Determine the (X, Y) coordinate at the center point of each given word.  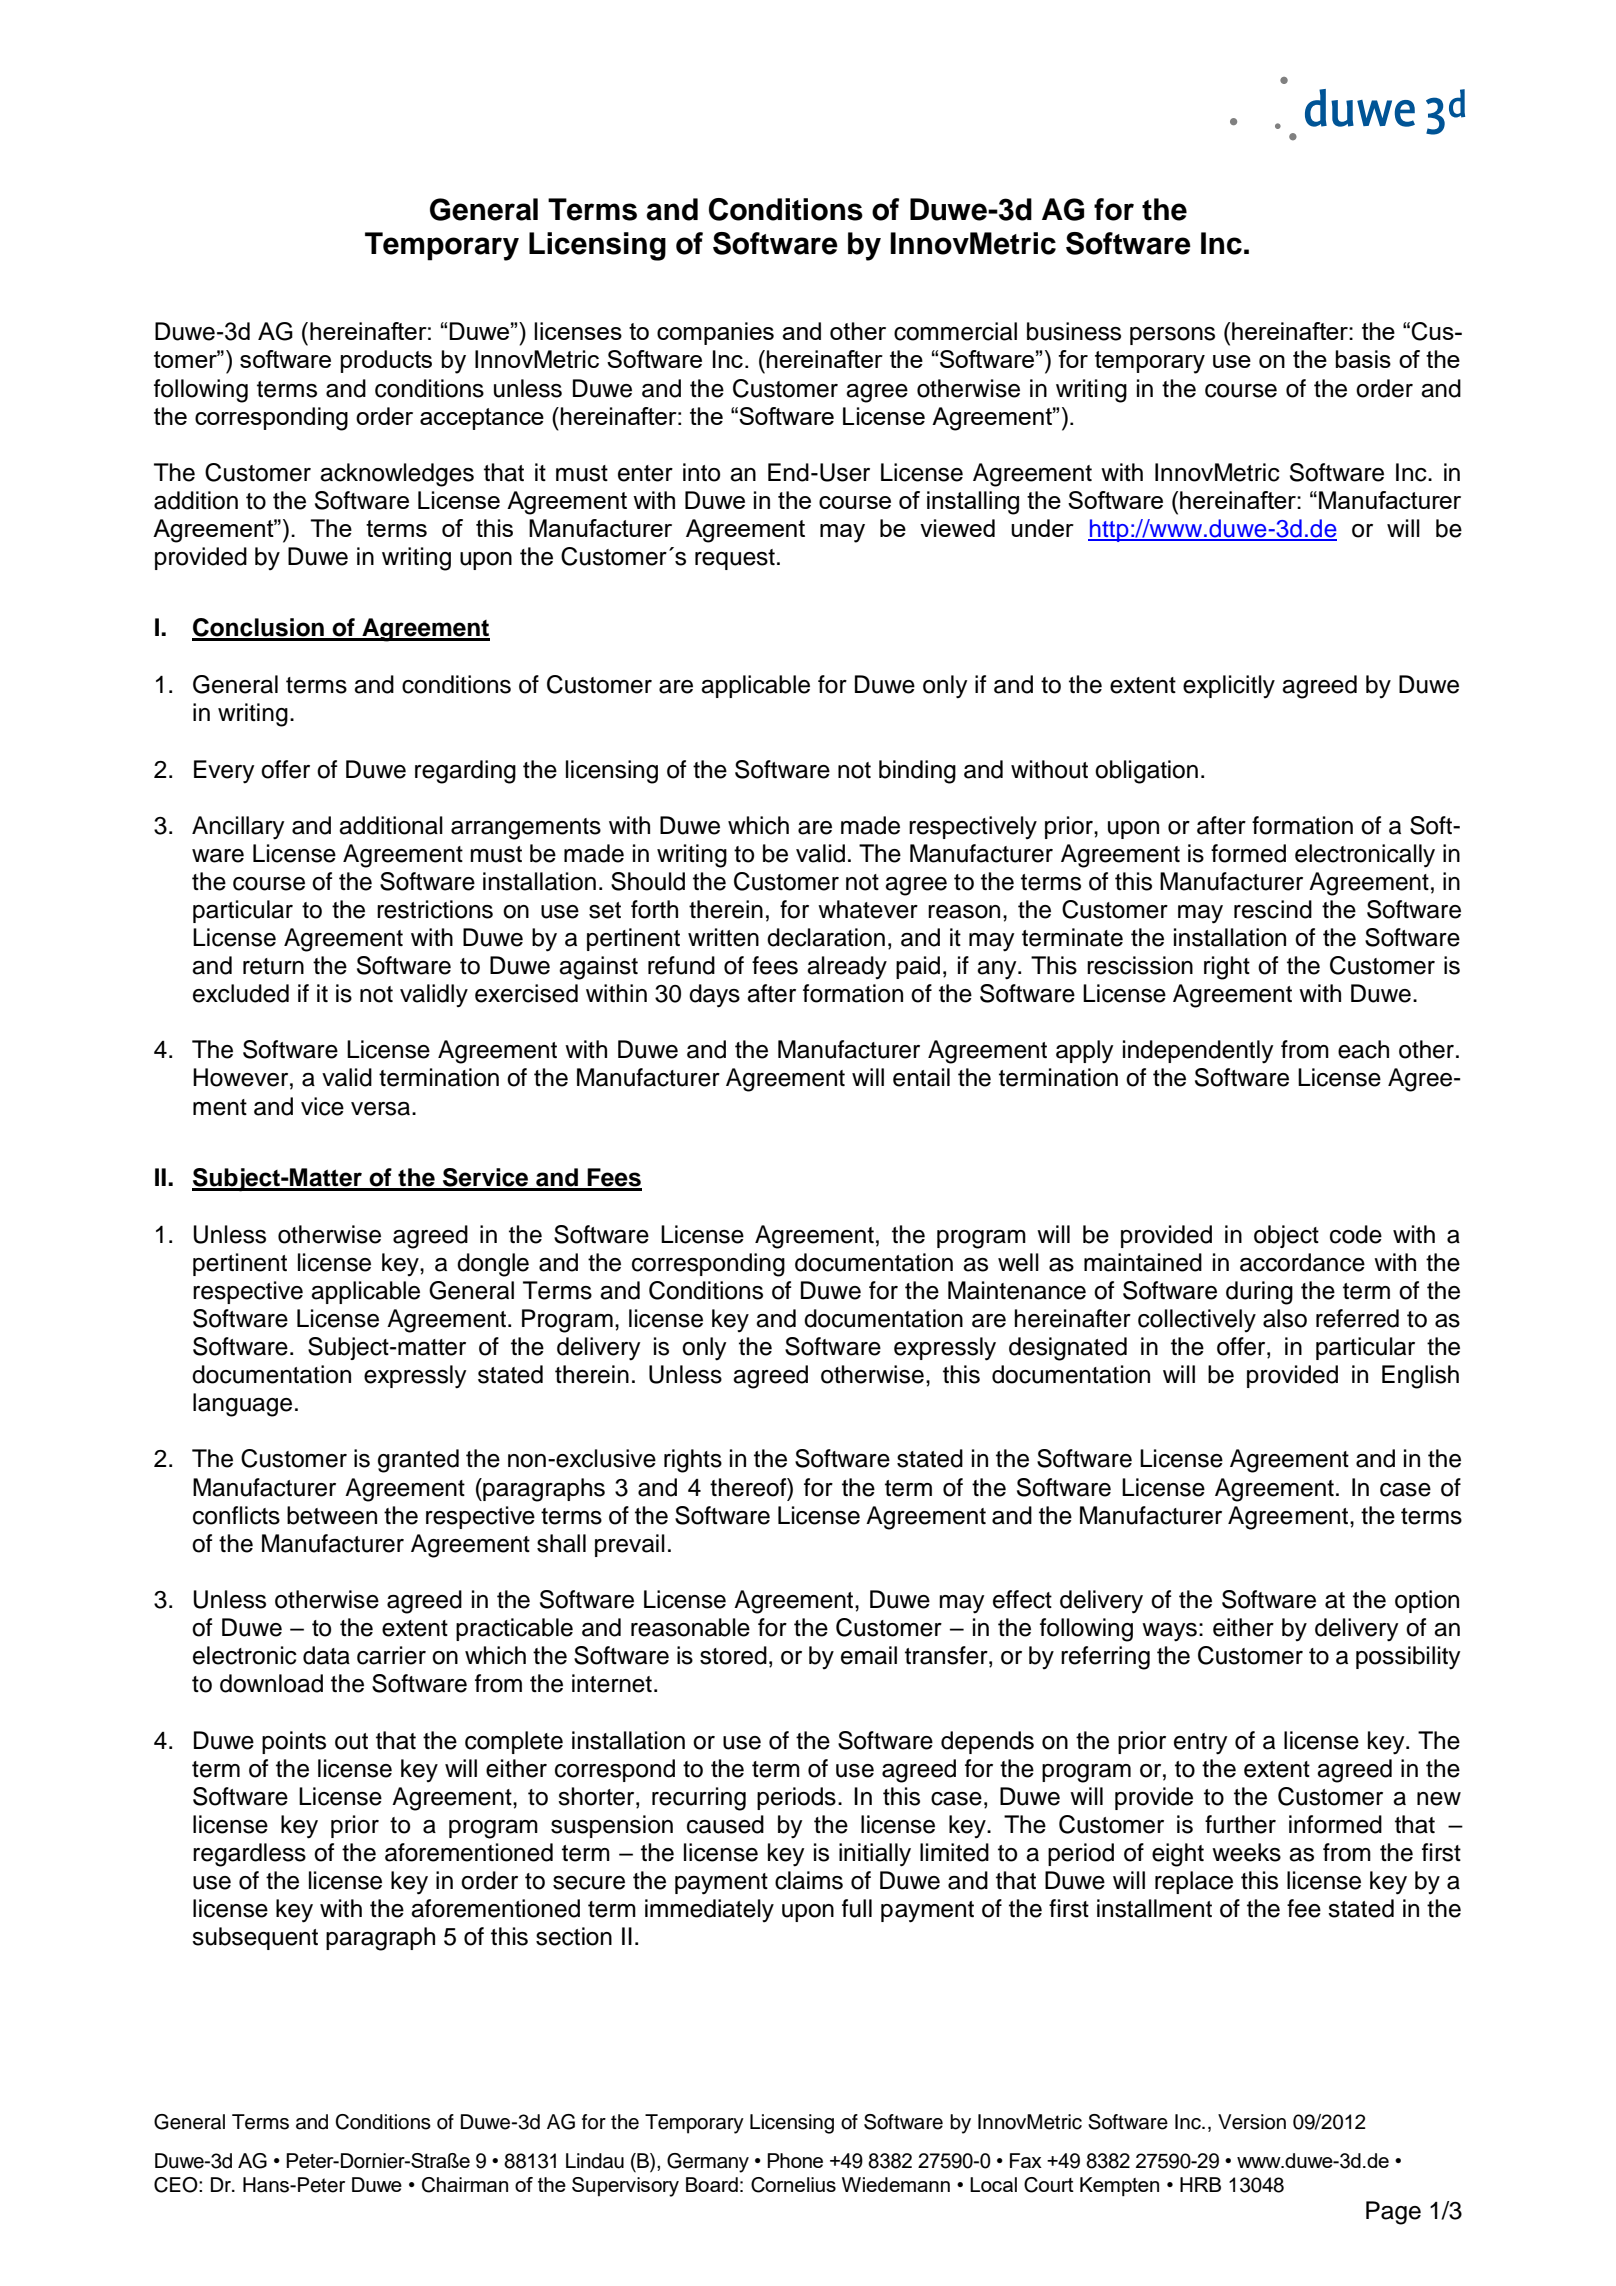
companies (715, 333)
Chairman (465, 2185)
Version (1252, 2122)
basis (1363, 359)
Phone (795, 2160)
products (386, 361)
